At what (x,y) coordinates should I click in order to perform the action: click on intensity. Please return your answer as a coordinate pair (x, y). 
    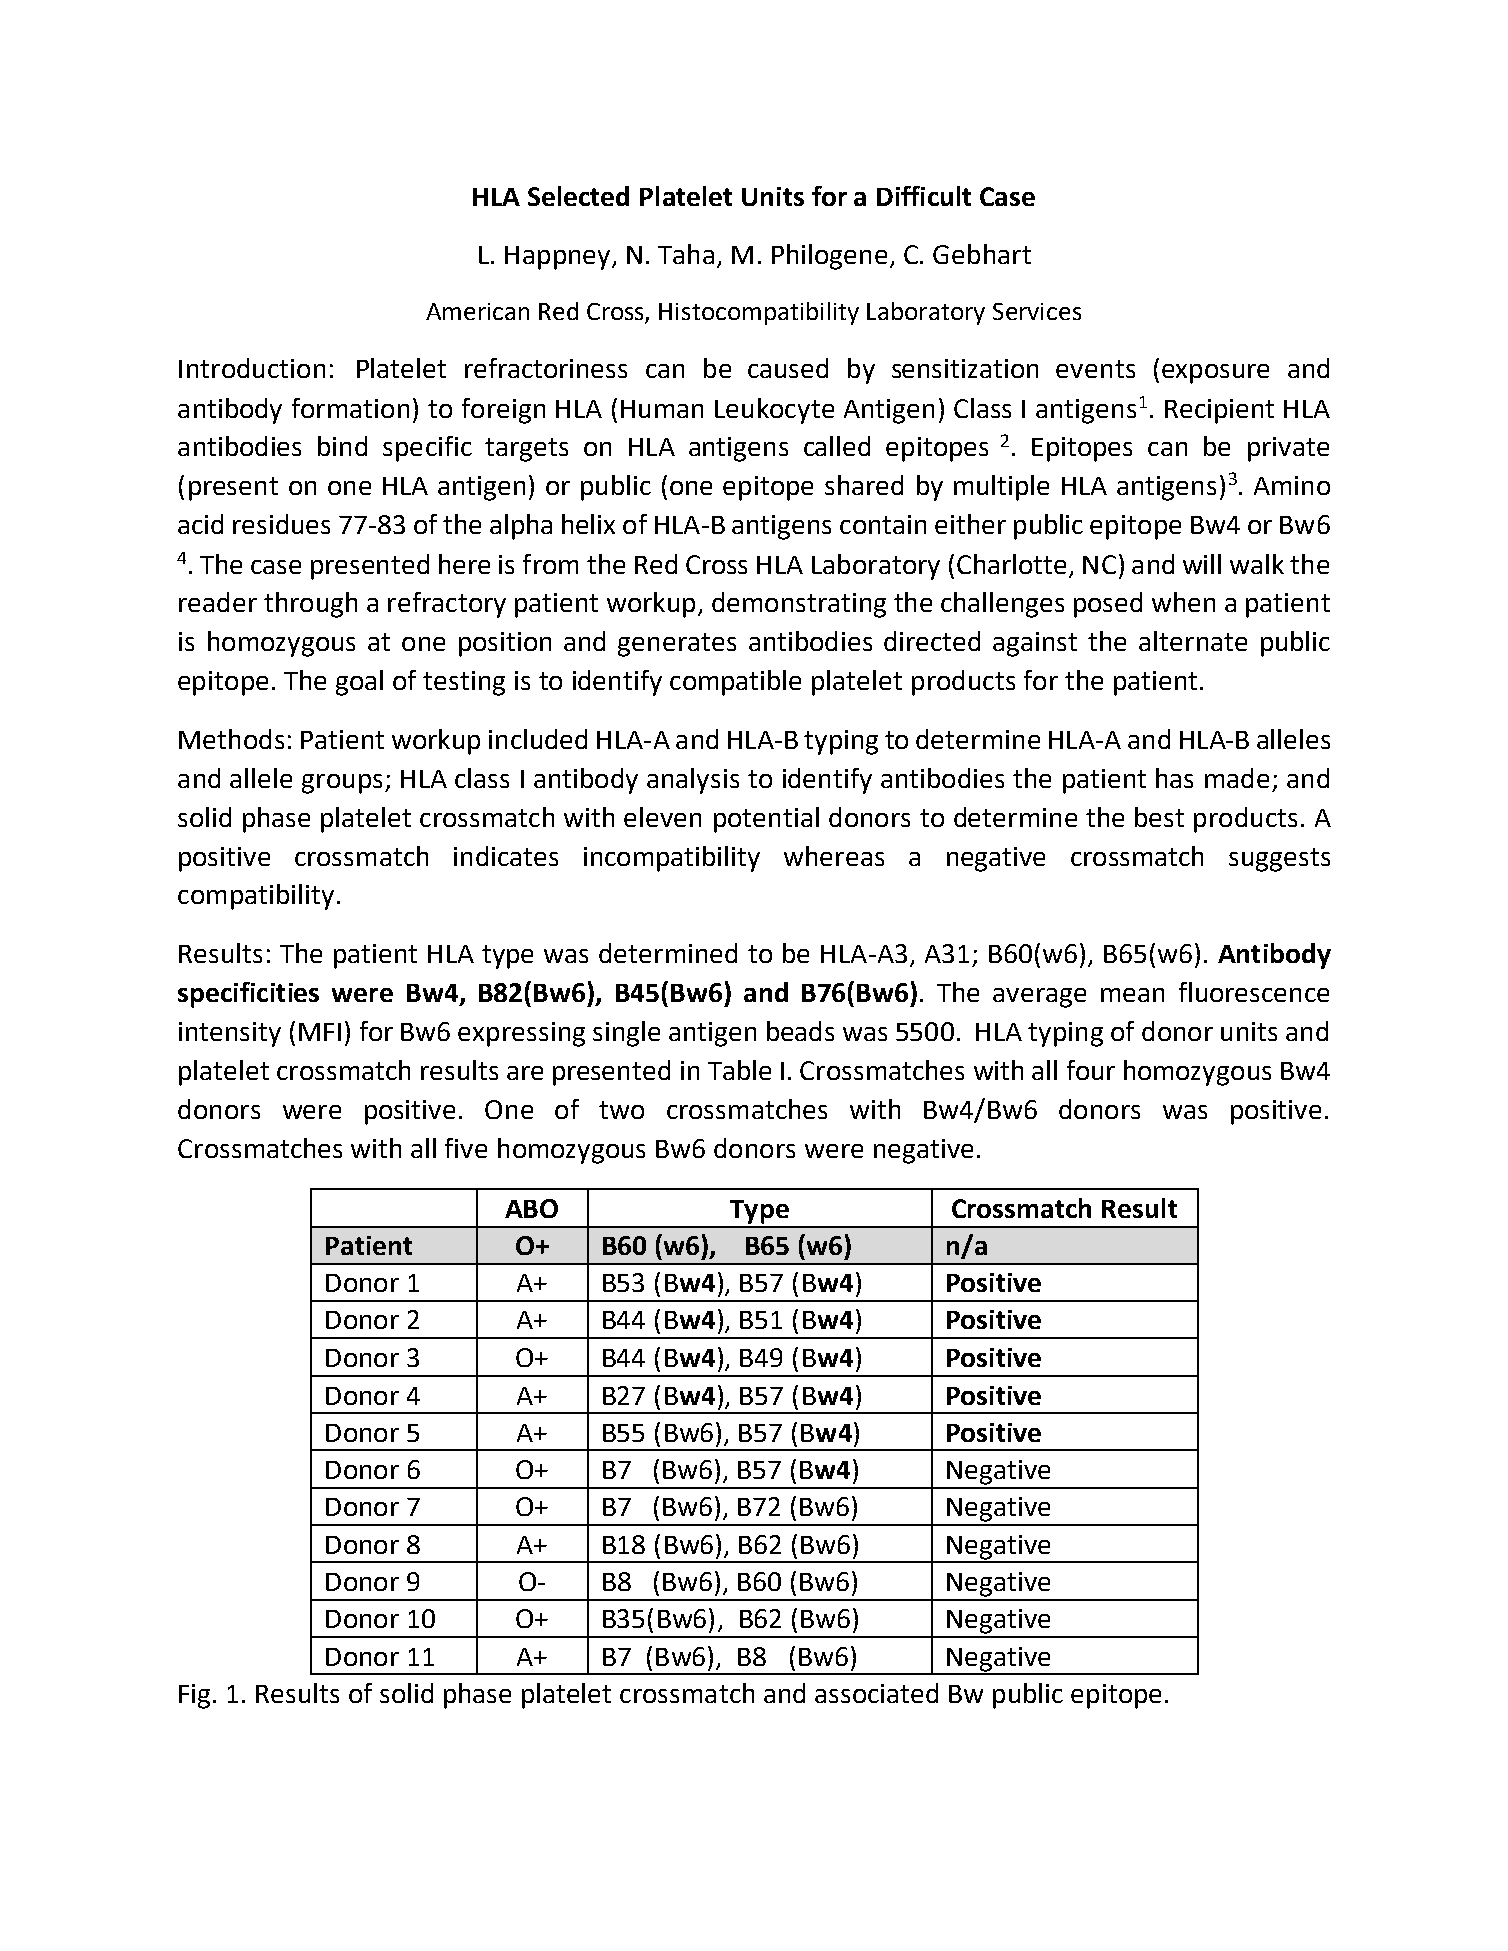
    Looking at the image, I should click on (230, 1034).
